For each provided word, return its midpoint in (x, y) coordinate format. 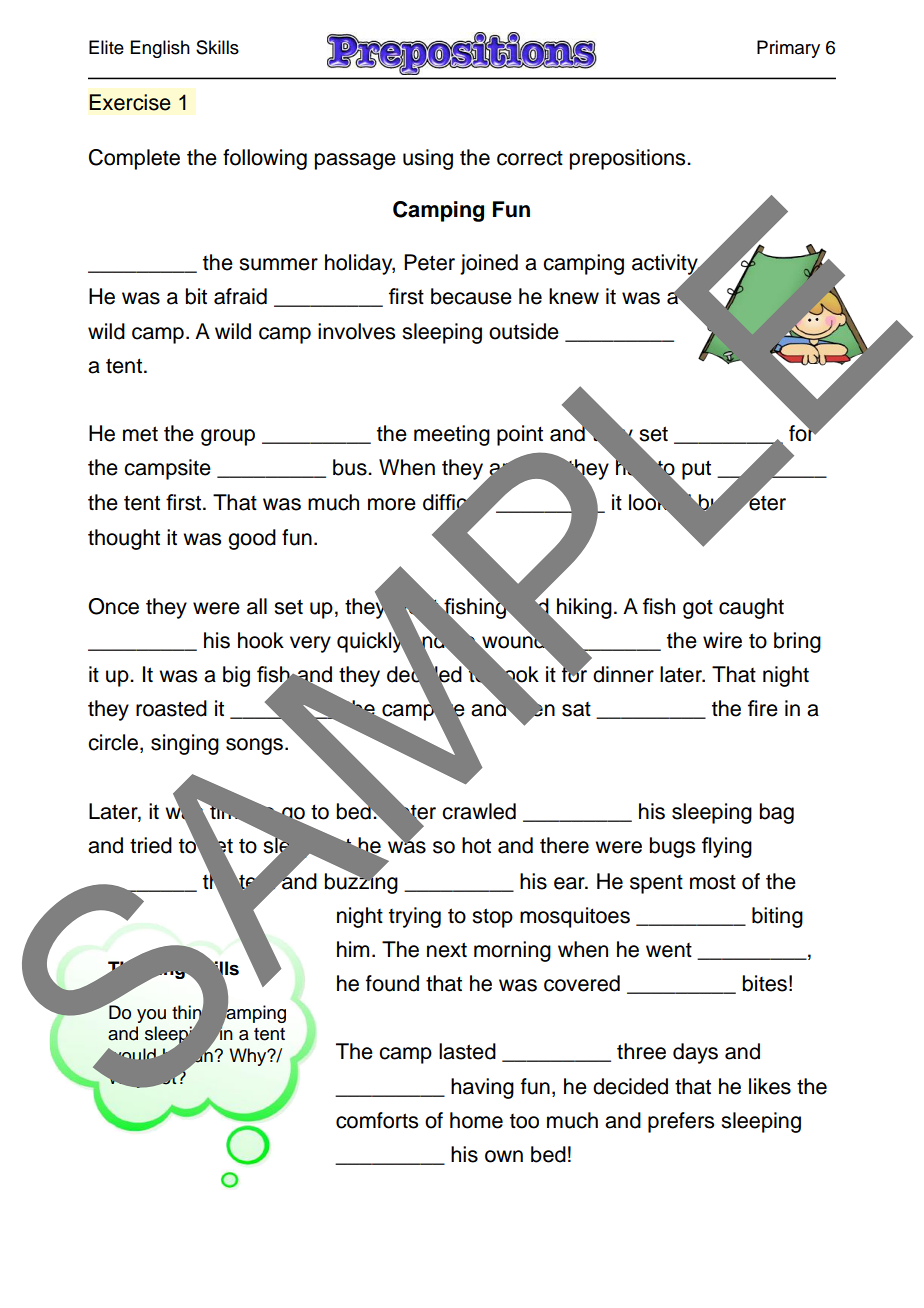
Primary (788, 49)
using (428, 159)
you (151, 1016)
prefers (681, 1122)
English (160, 49)
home (476, 1120)
